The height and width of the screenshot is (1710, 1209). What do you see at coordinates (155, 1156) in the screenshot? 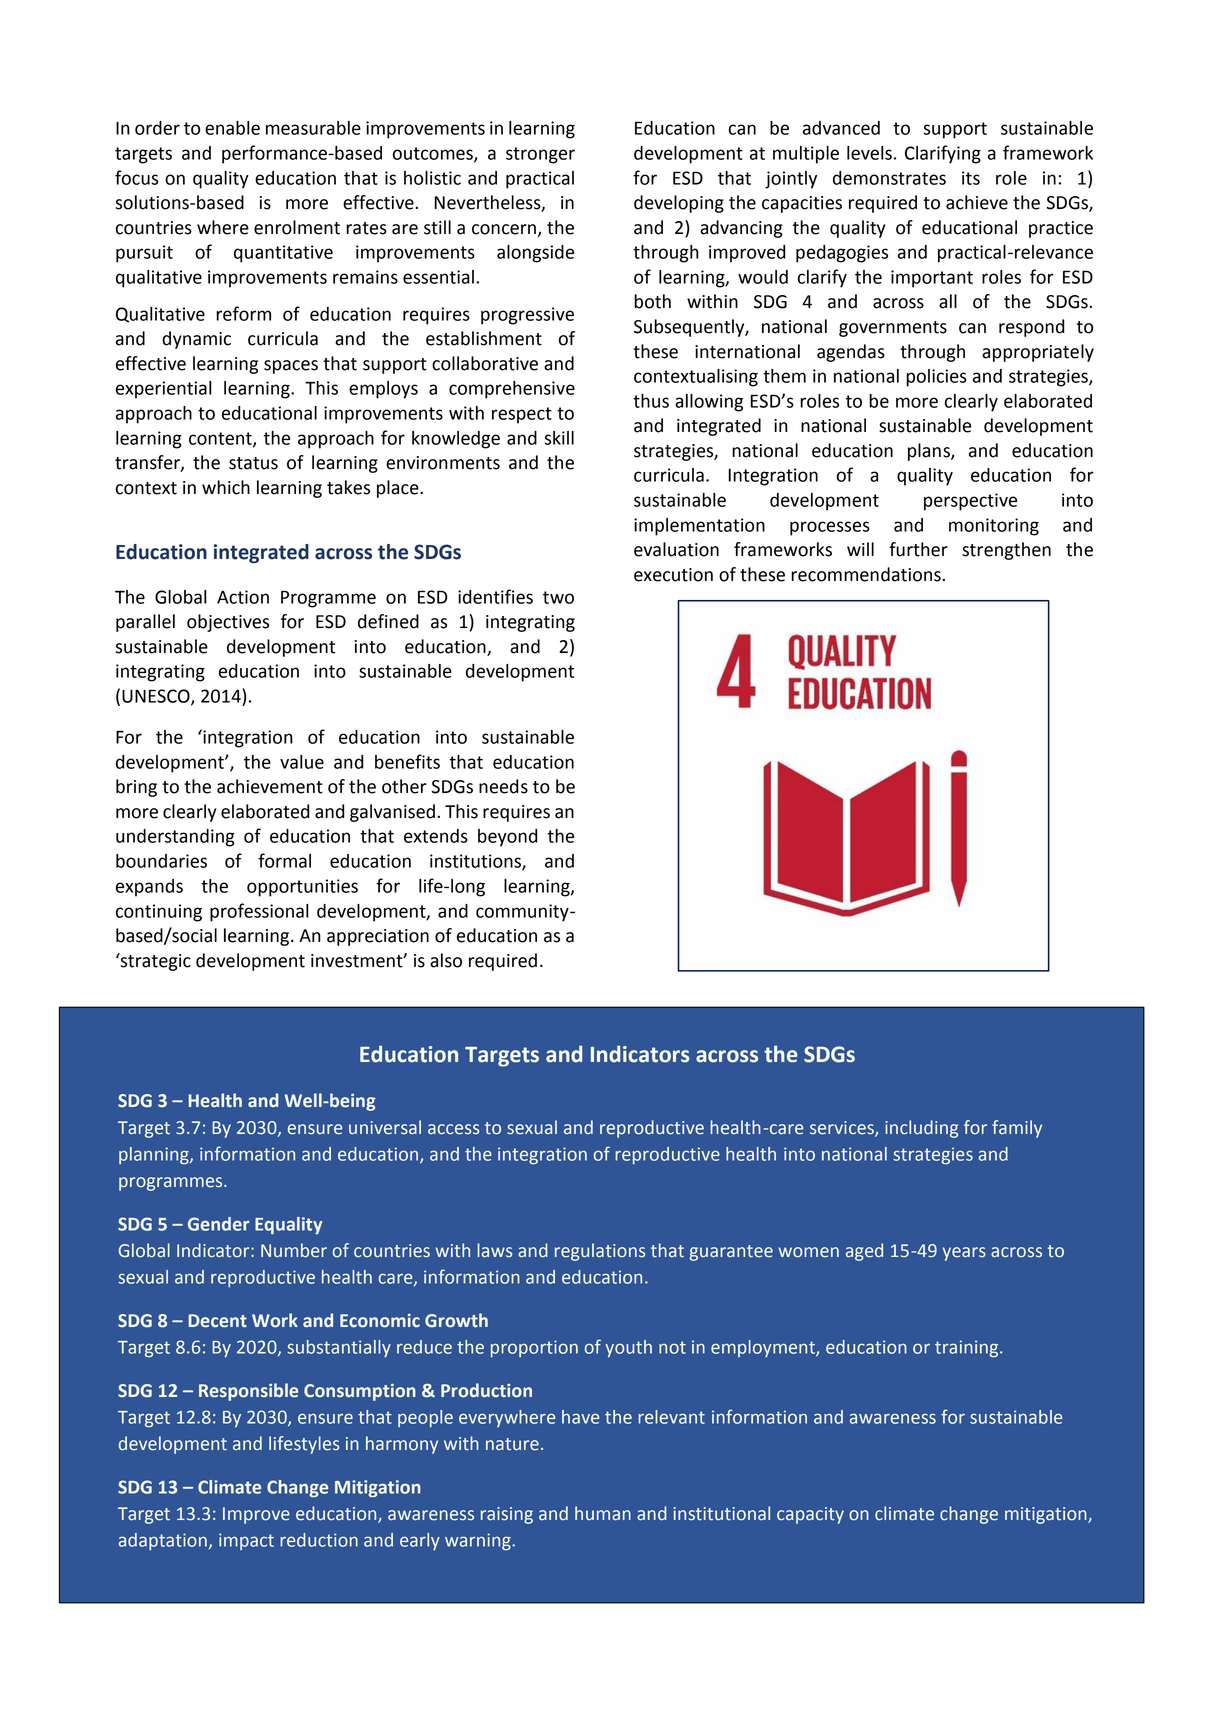
I see `planning` at bounding box center [155, 1156].
